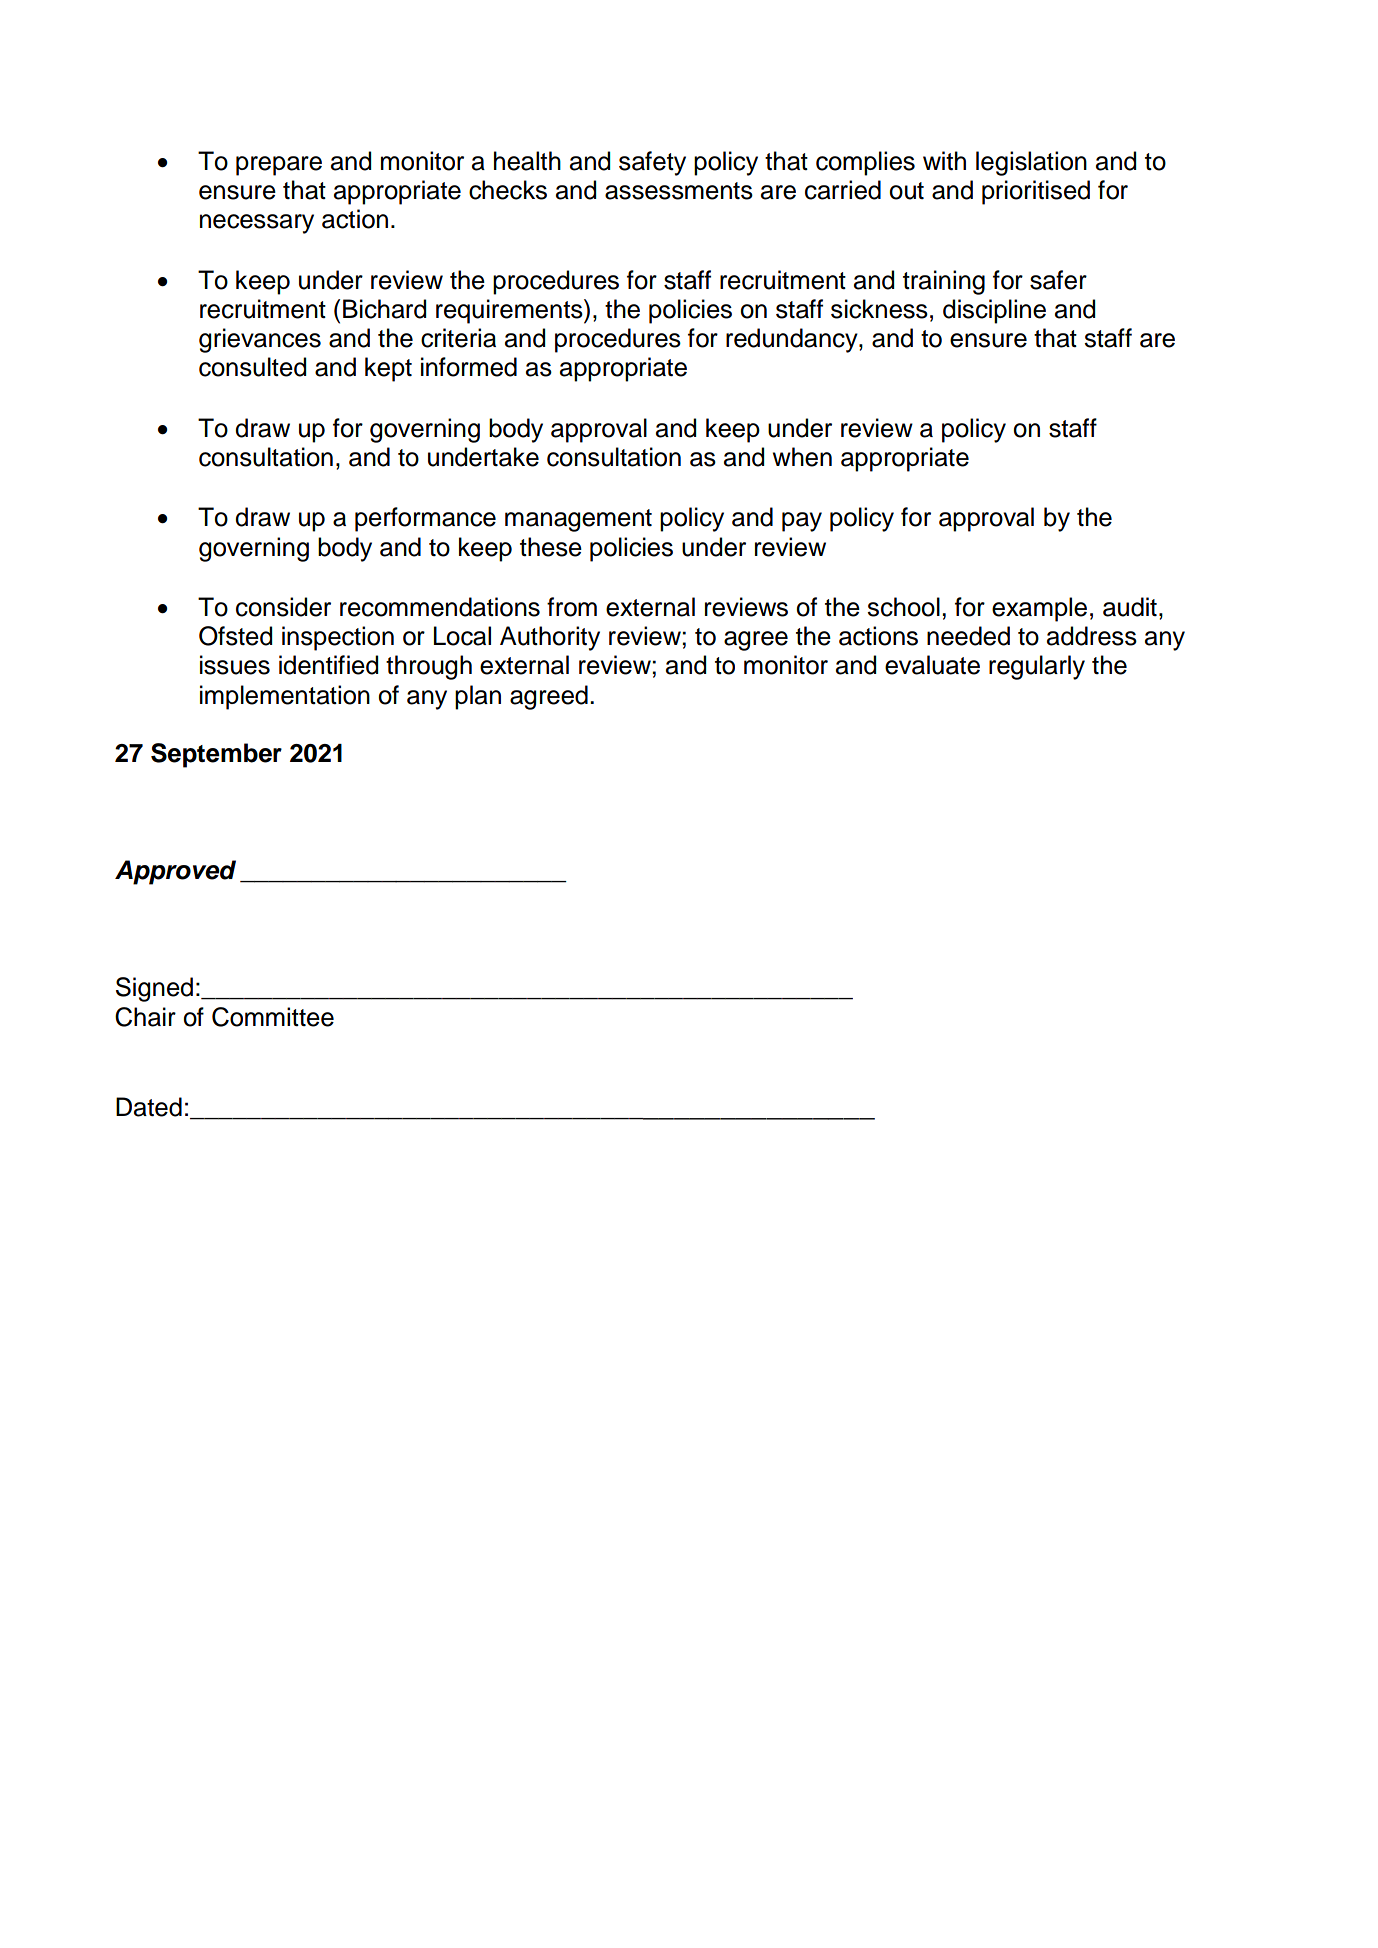 Image resolution: width=1378 pixels, height=1948 pixels. I want to click on assessments, so click(679, 191).
